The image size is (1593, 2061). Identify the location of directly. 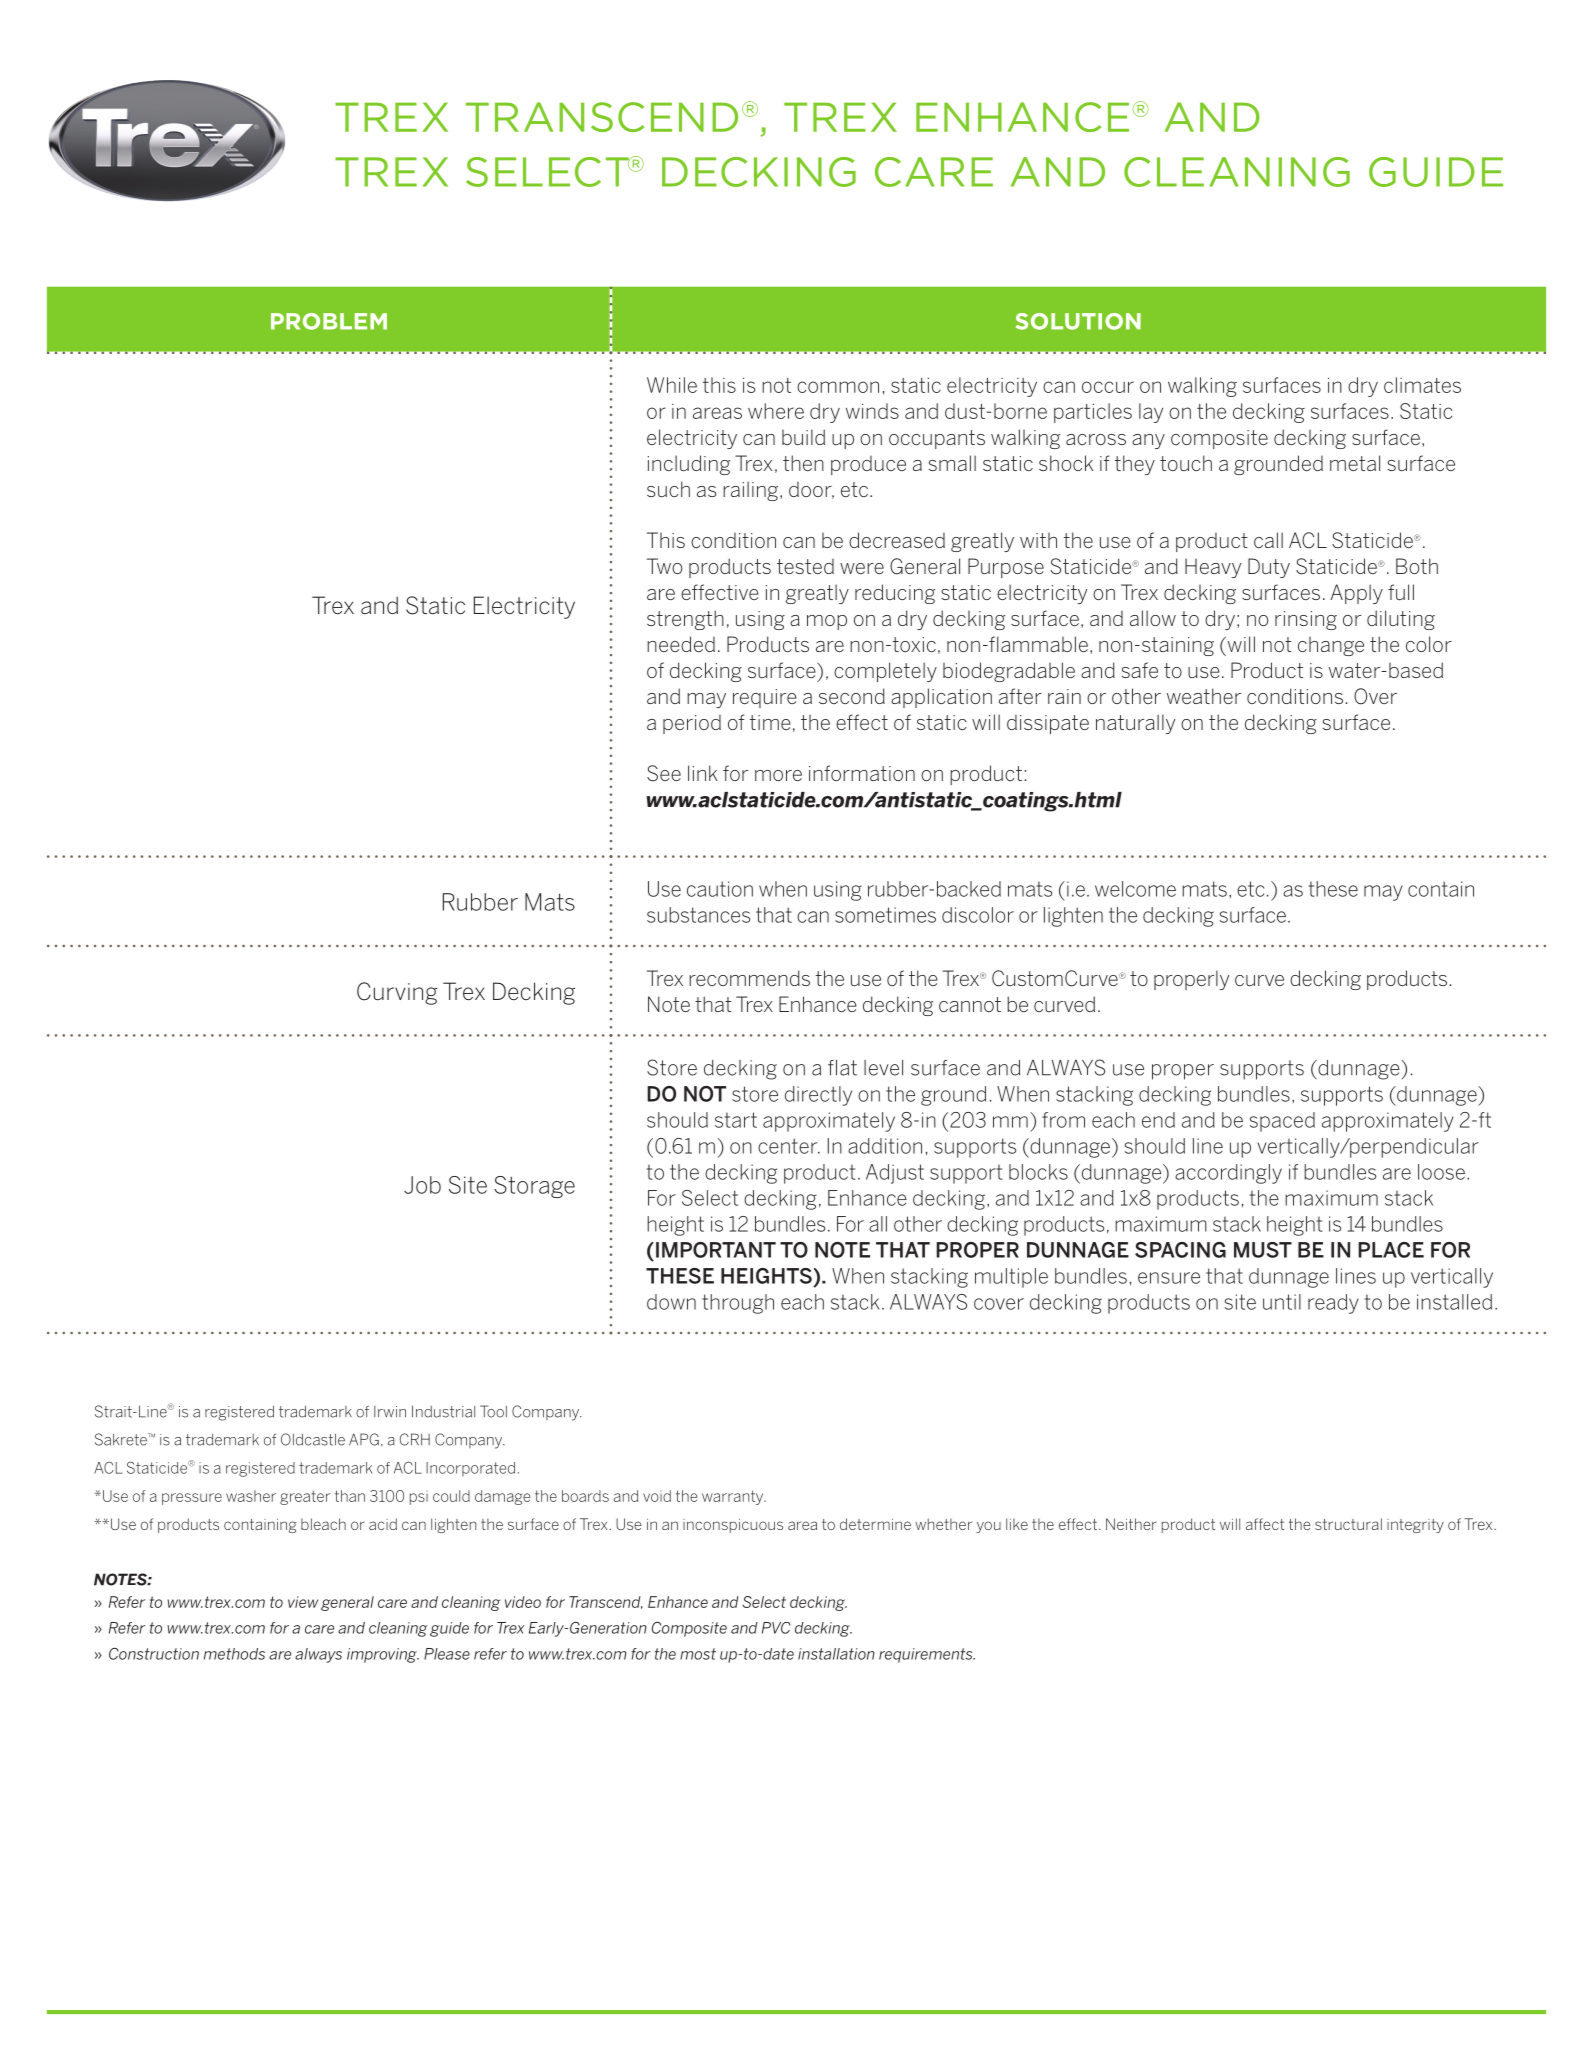
(818, 1096).
